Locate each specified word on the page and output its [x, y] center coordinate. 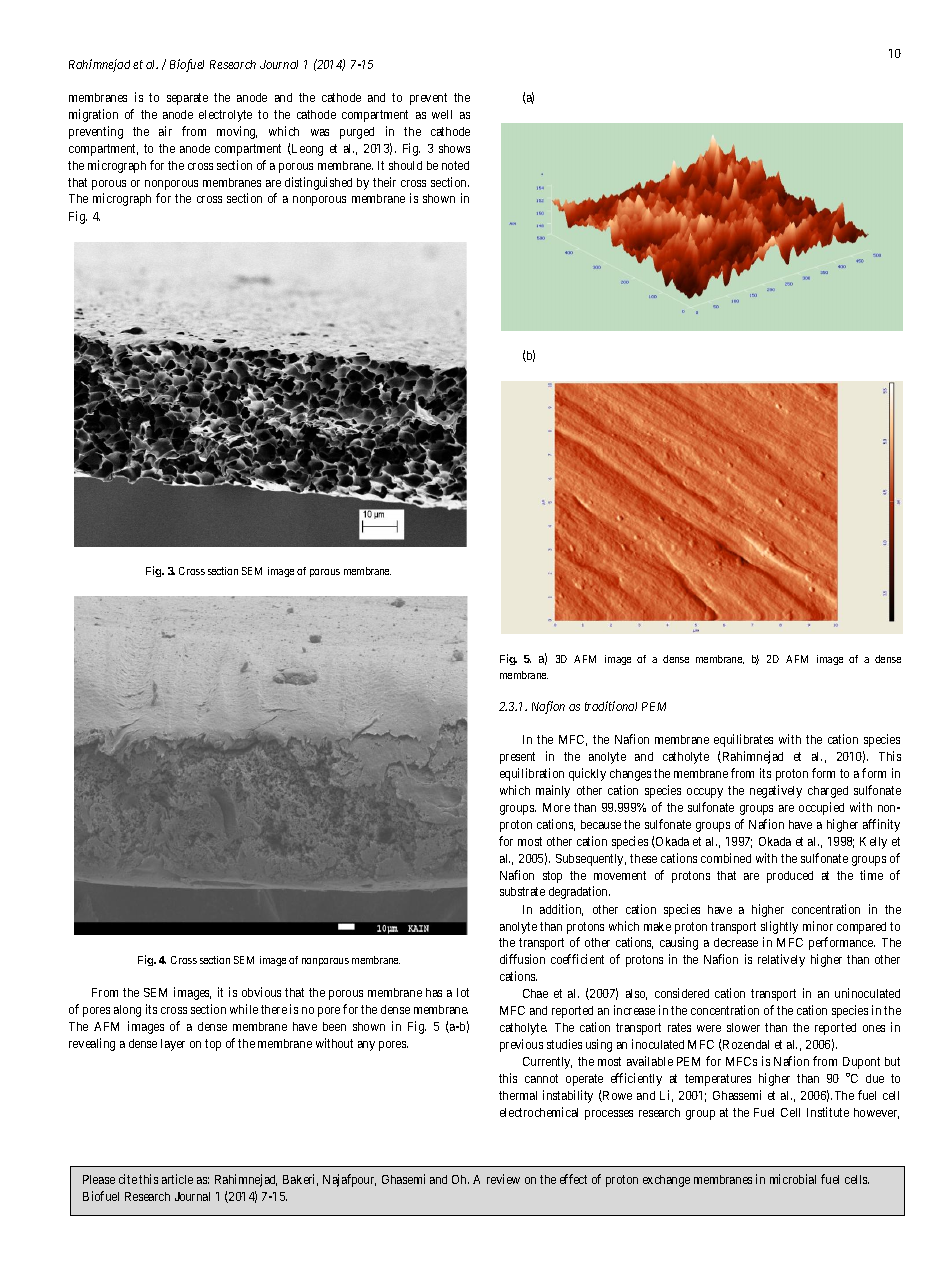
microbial [793, 1179]
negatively [776, 791]
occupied [821, 808]
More [556, 807]
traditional [611, 706]
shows [454, 148]
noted [455, 165]
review [503, 1179]
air [165, 131]
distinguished [318, 183]
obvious [261, 992]
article [177, 1179]
